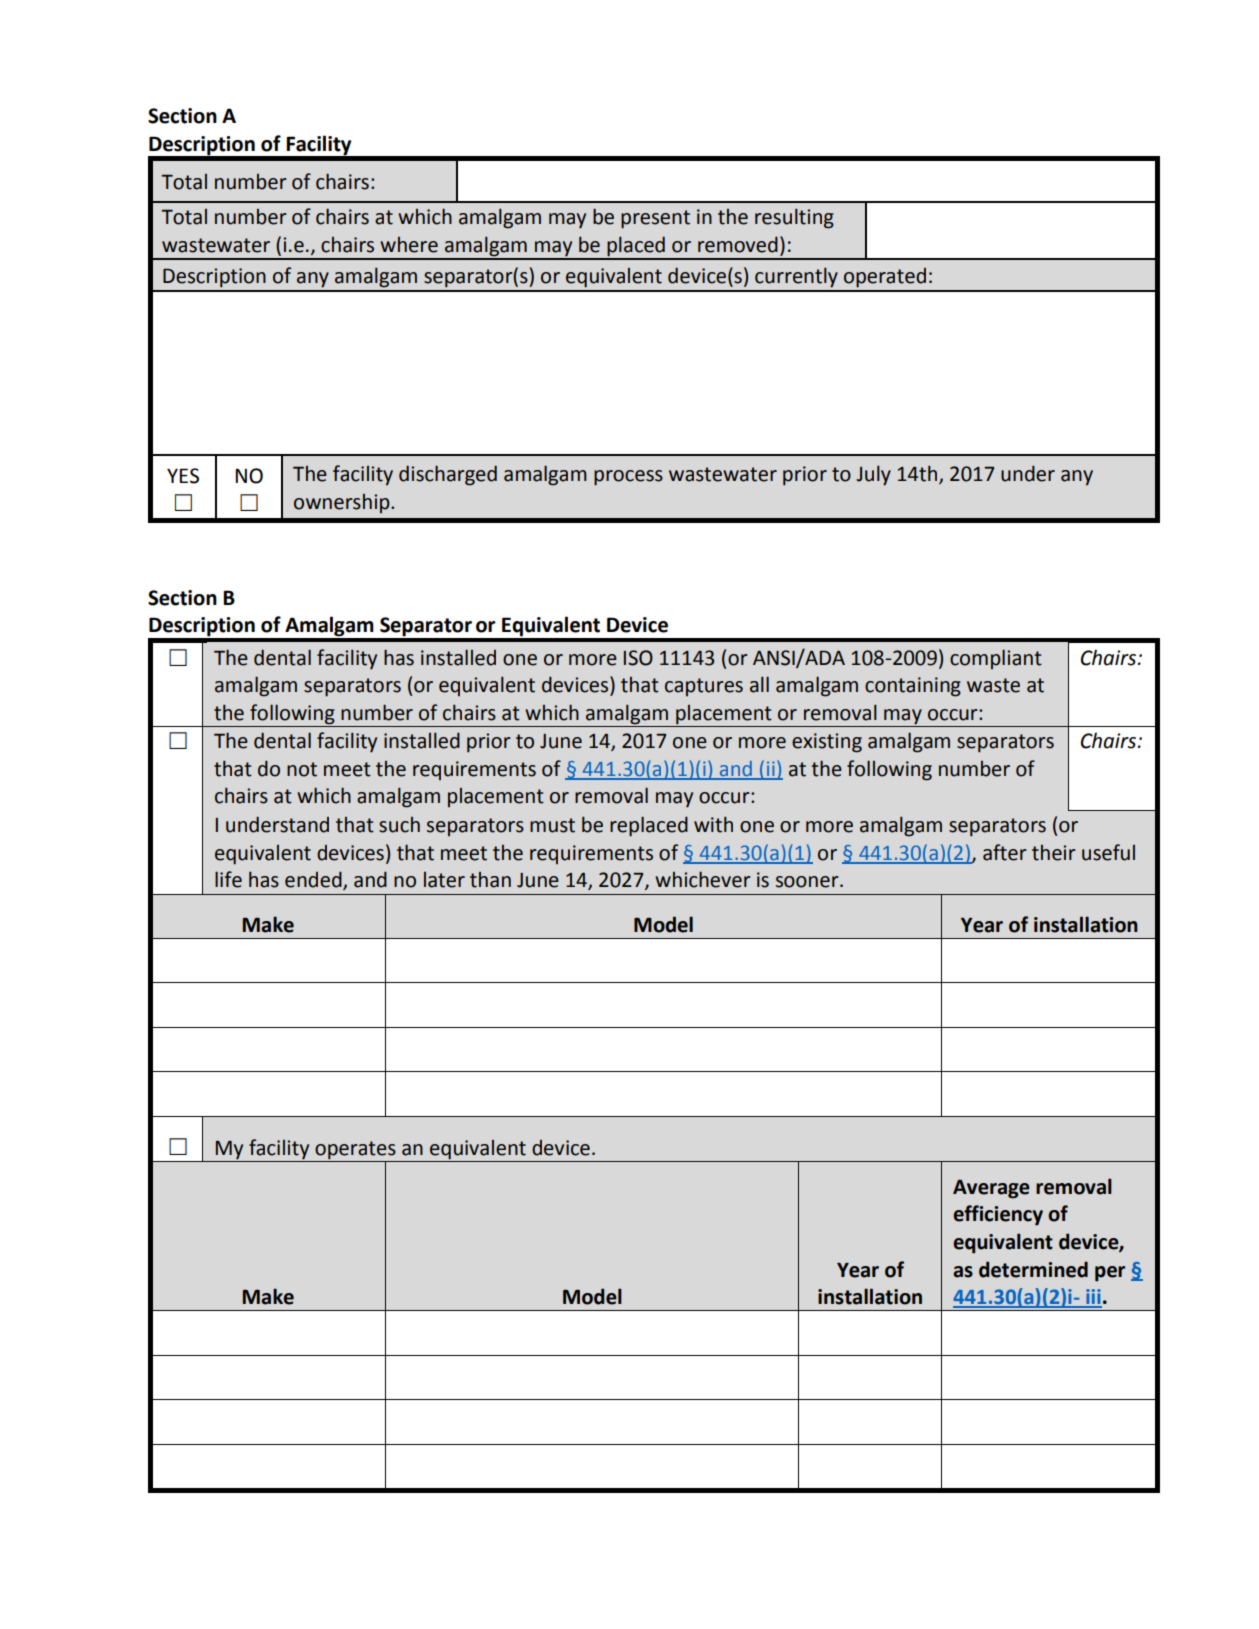 The width and height of the screenshot is (1259, 1629). Describe the element at coordinates (873, 475) in the screenshot. I see `July` at that location.
